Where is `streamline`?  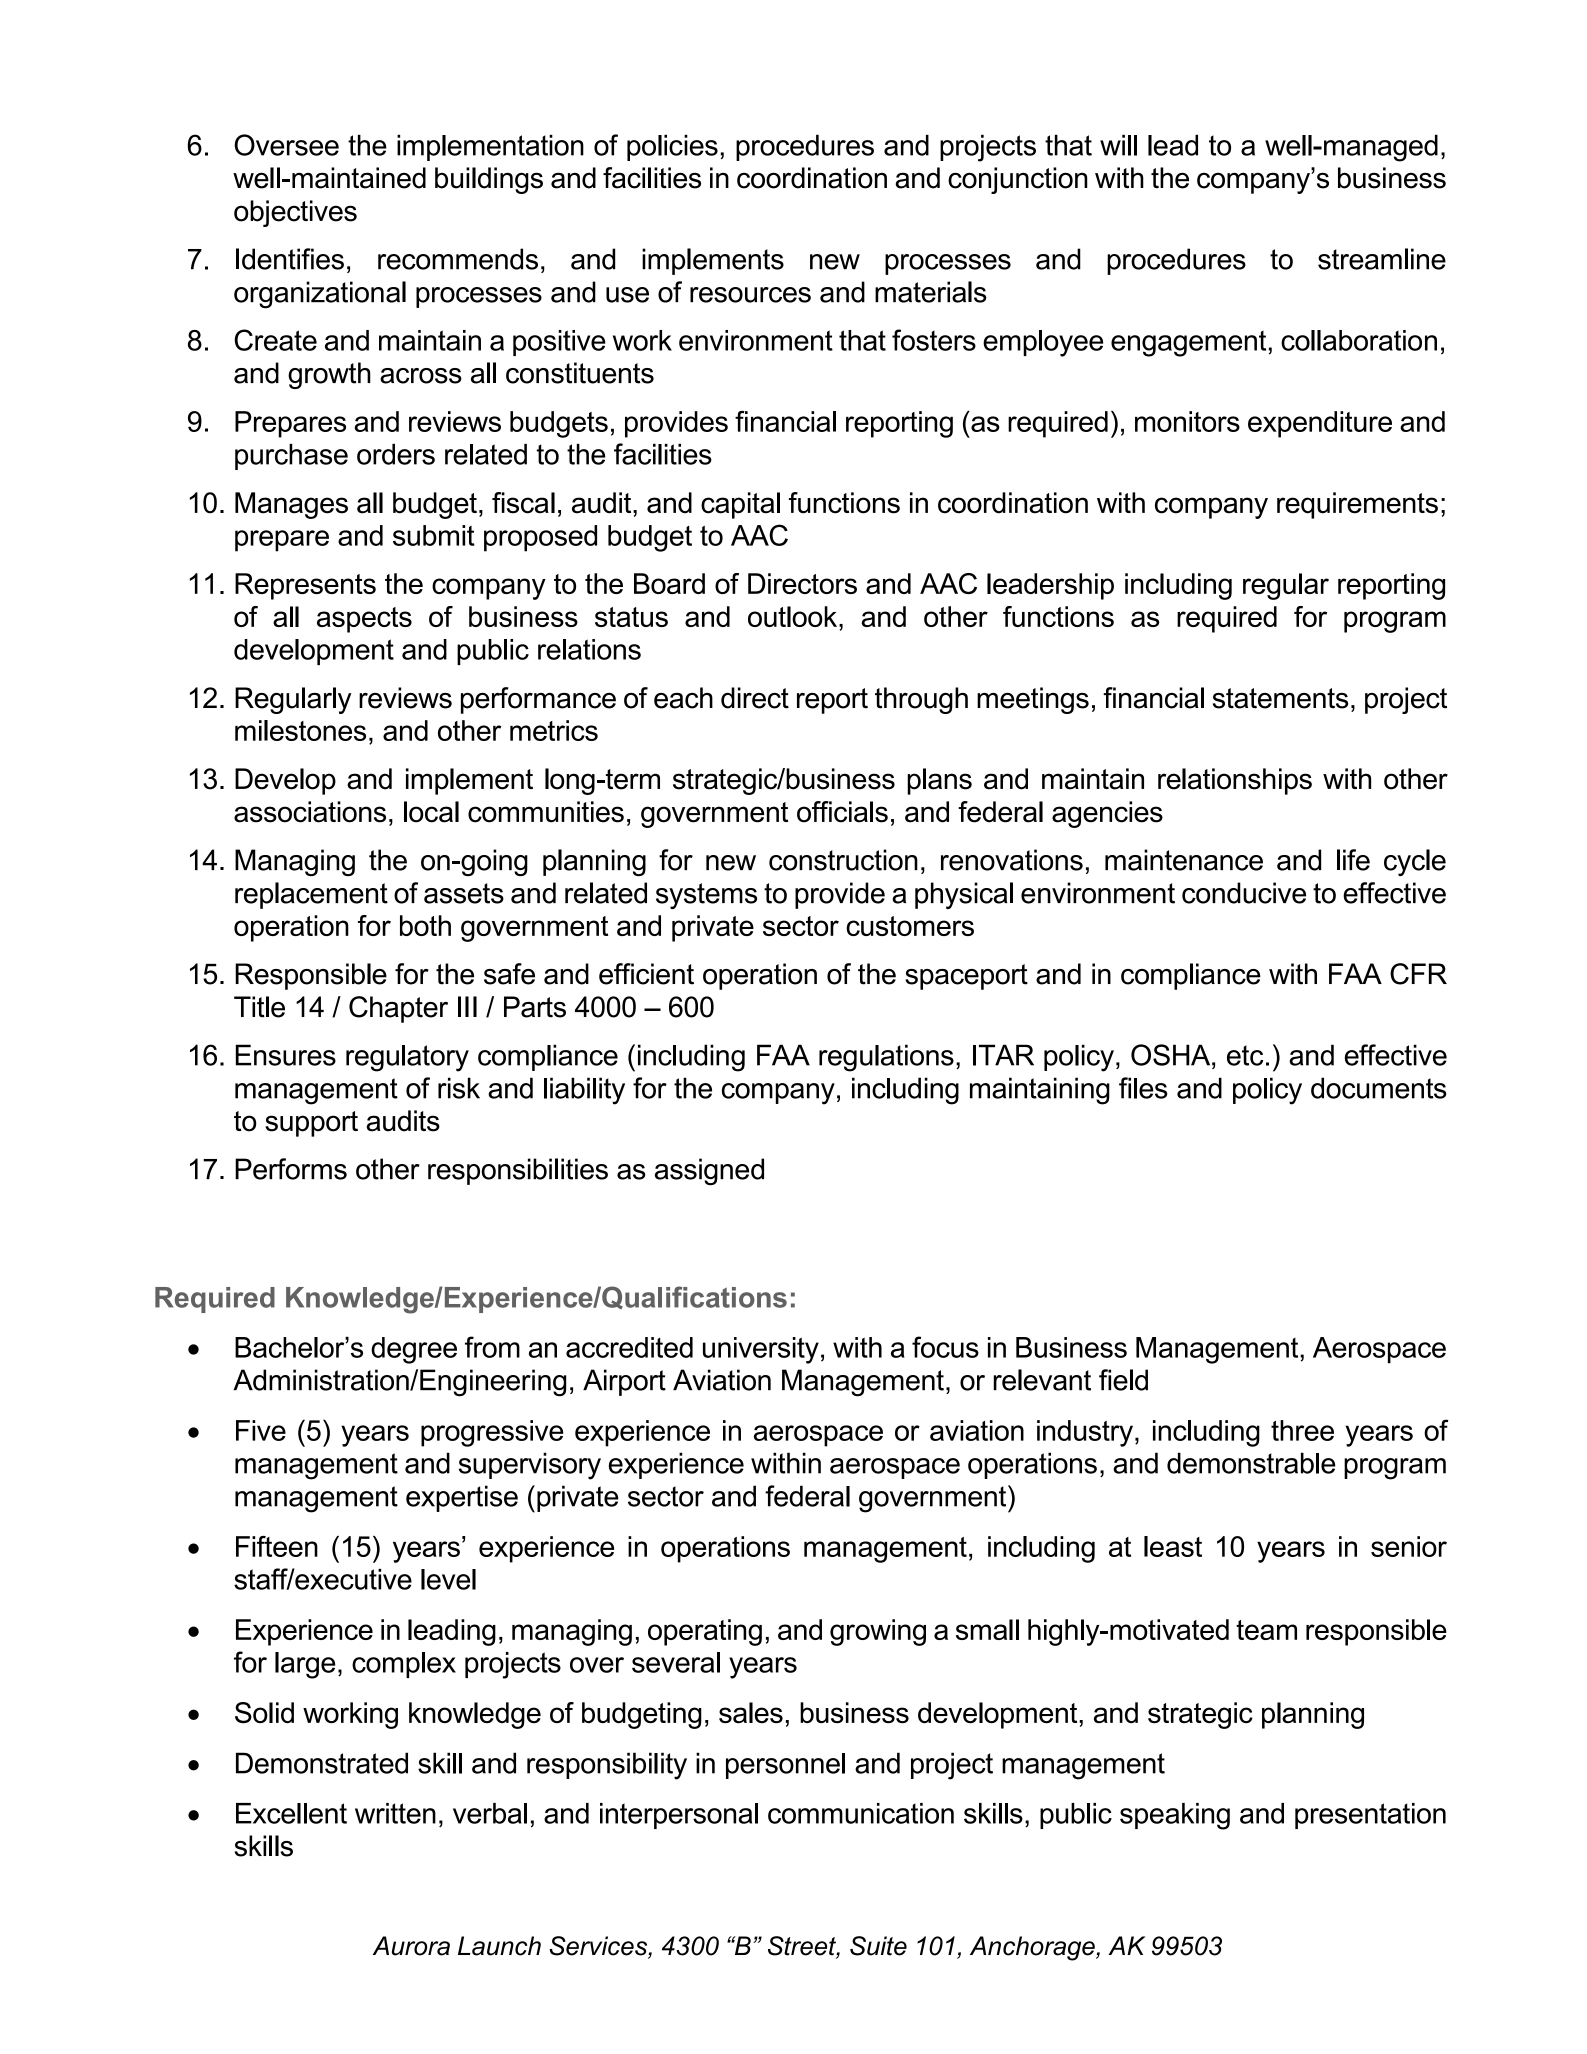 streamline is located at coordinates (1382, 259).
